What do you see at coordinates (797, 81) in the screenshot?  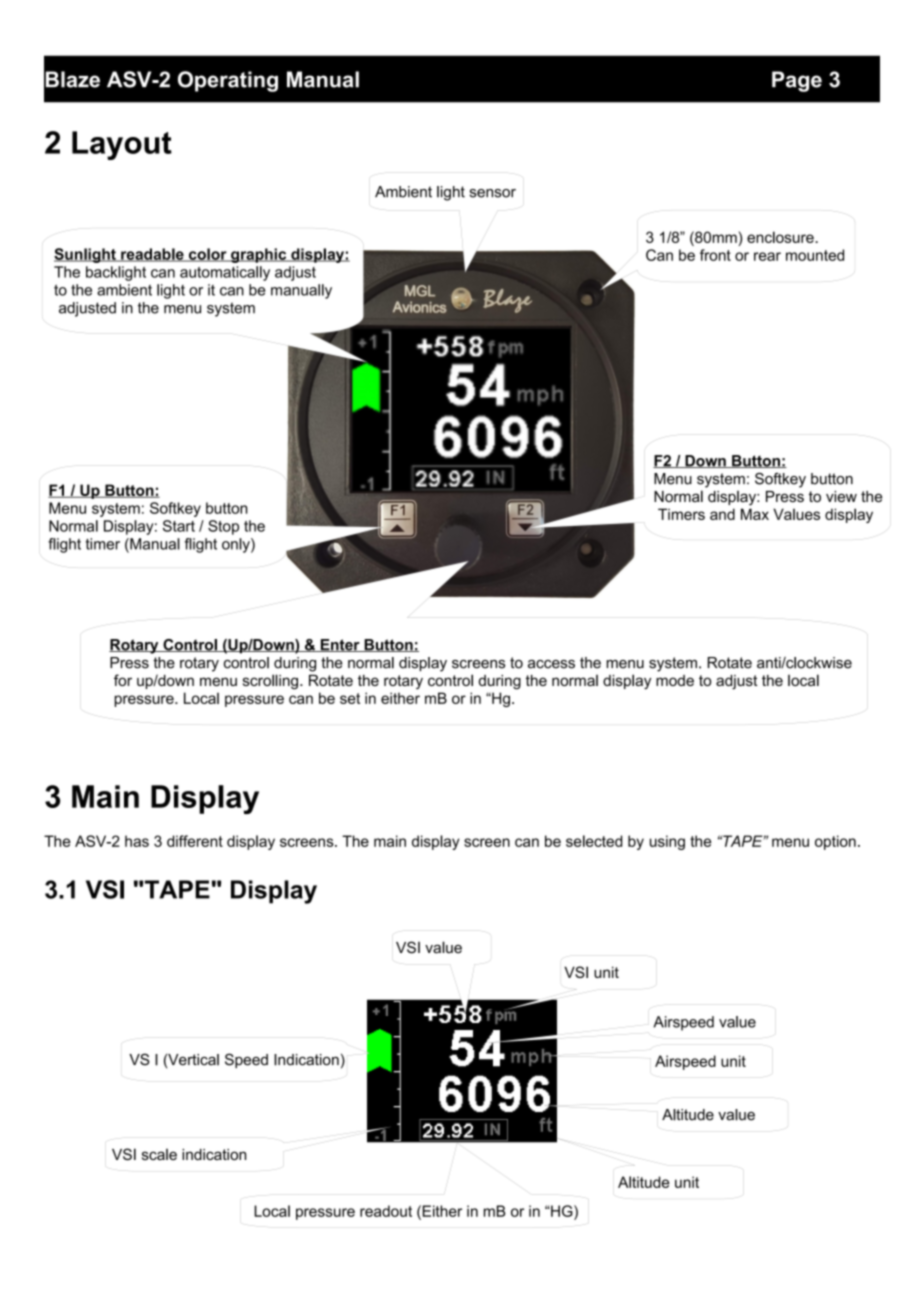 I see `Page` at bounding box center [797, 81].
